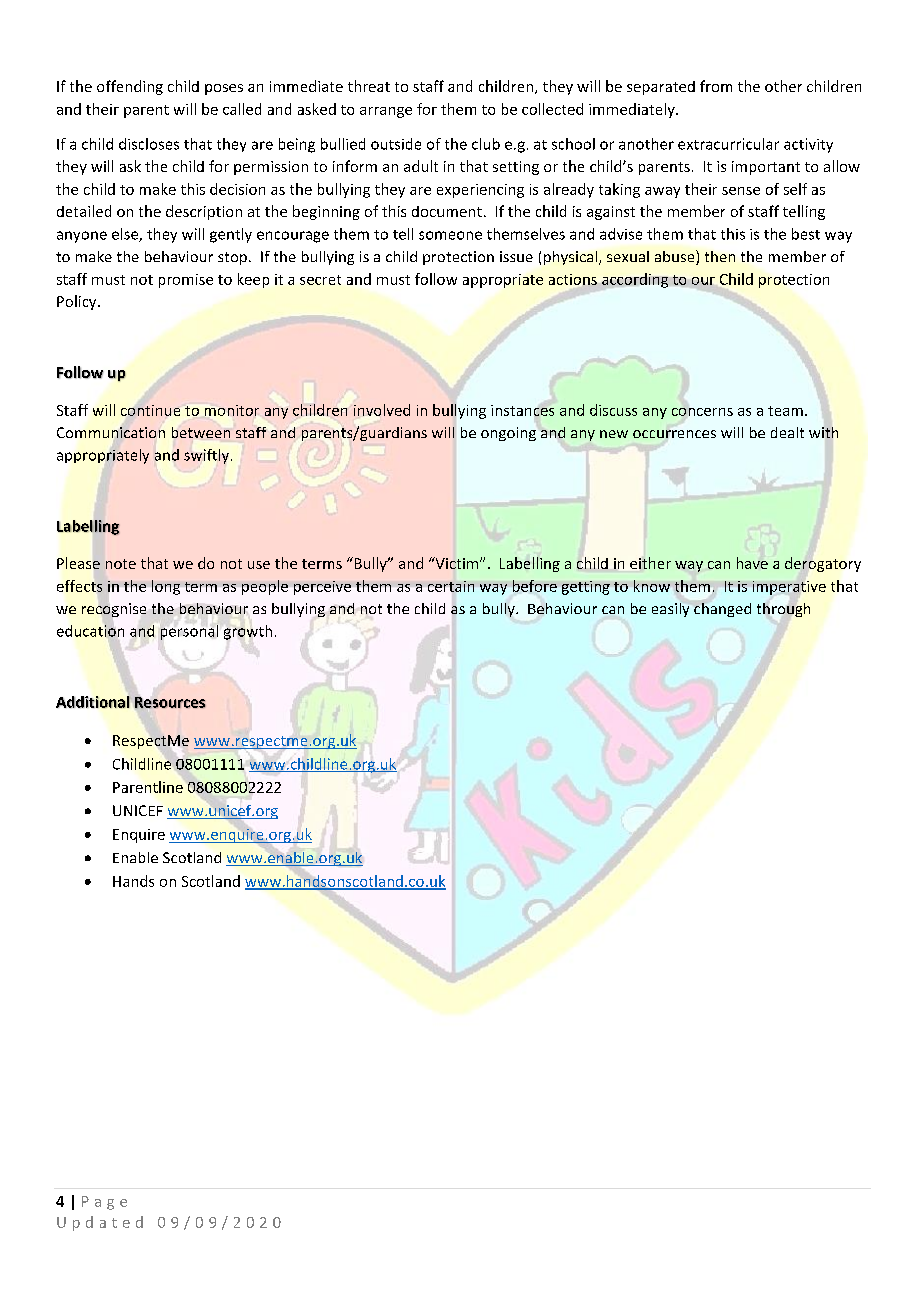  What do you see at coordinates (206, 456) in the image?
I see `swiftly` at bounding box center [206, 456].
